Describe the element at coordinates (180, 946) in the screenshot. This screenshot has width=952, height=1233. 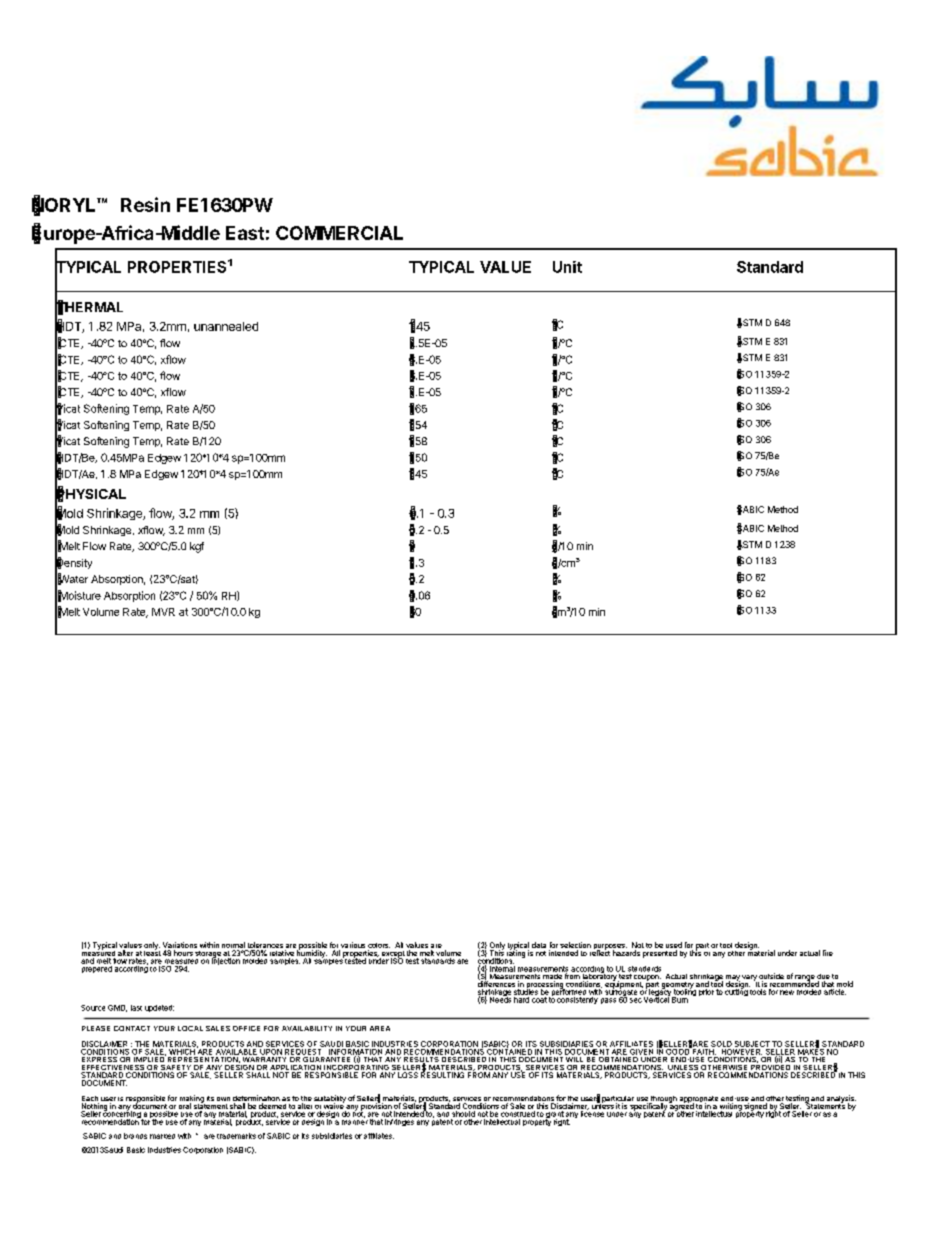
I see `Variations` at that location.
